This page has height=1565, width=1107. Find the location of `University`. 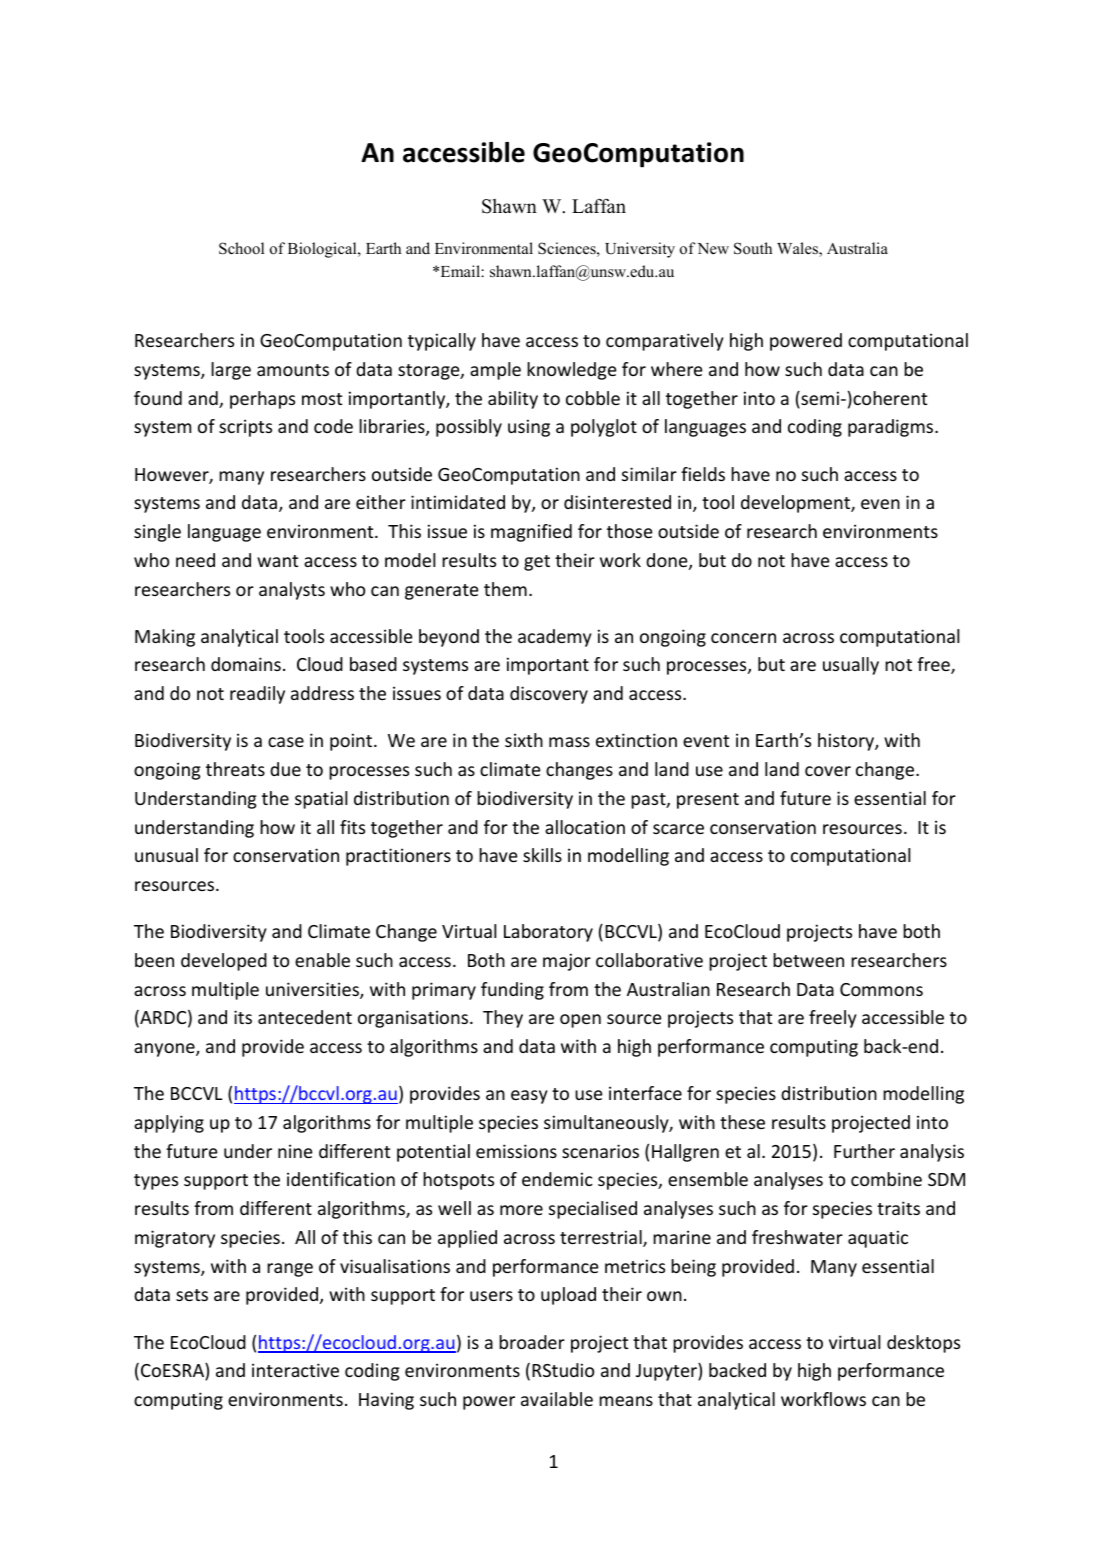

University is located at coordinates (640, 250).
